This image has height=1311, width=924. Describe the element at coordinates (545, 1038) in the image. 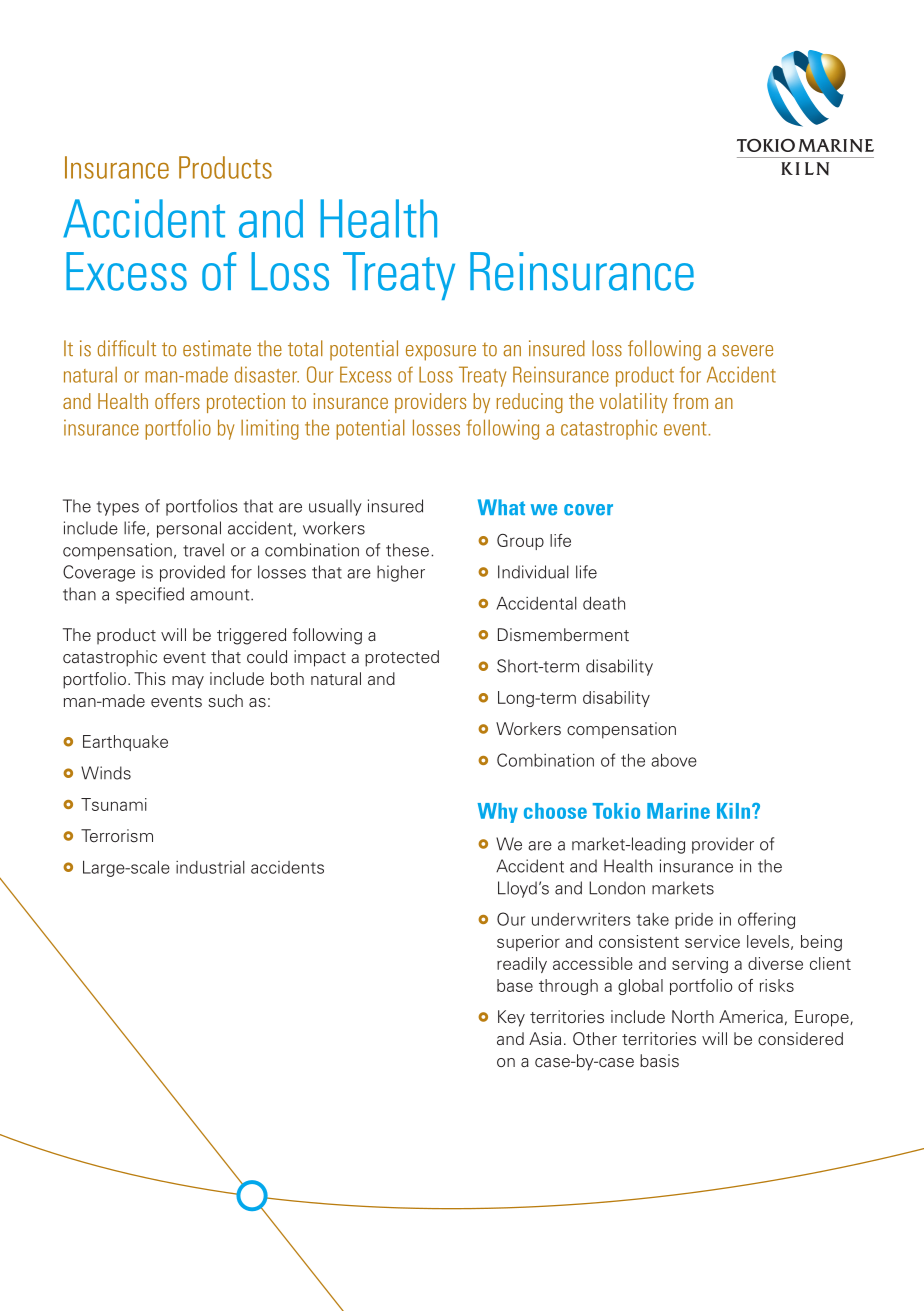

I see `Asia` at that location.
